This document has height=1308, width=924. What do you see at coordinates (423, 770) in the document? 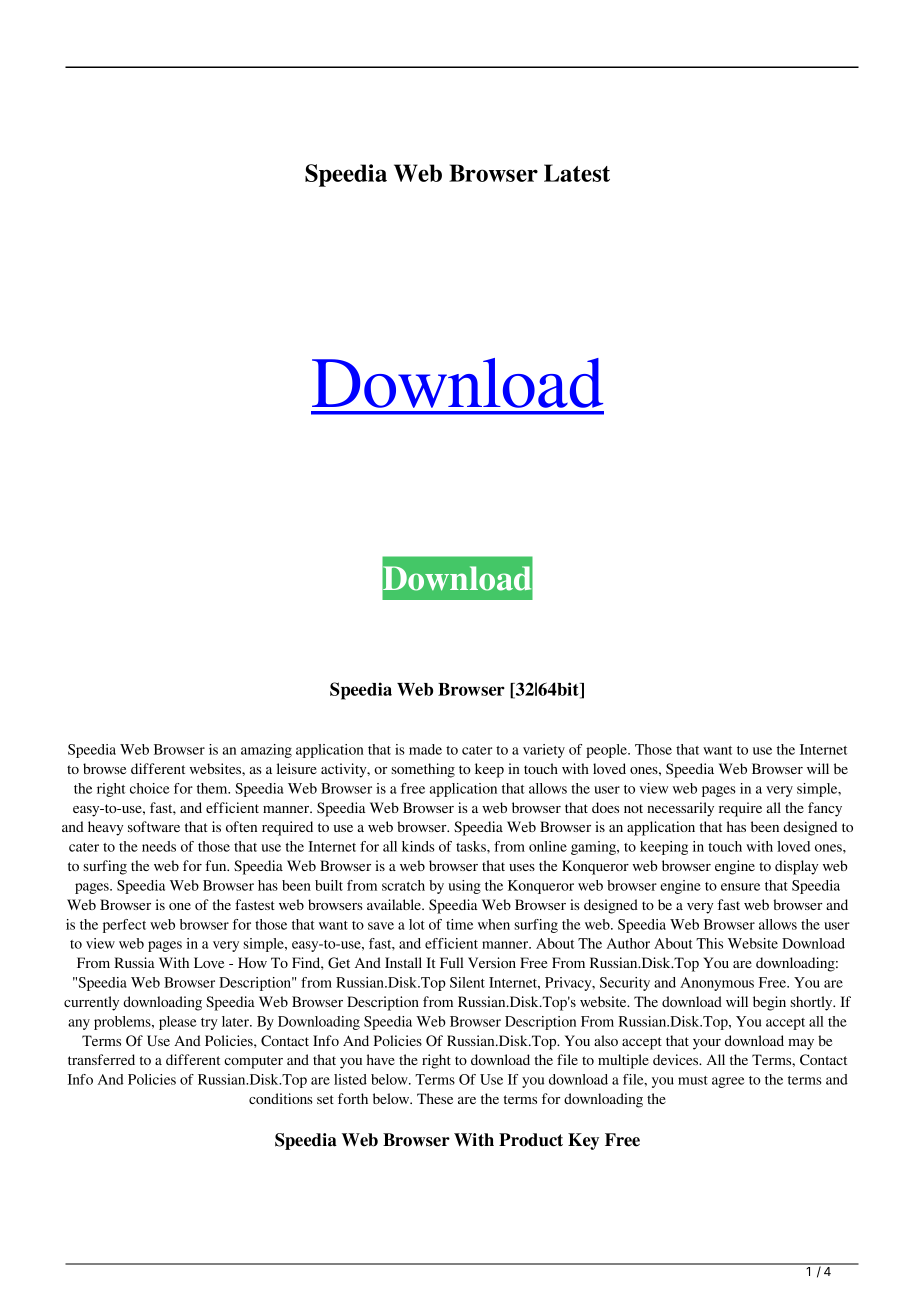
I see `something` at bounding box center [423, 770].
